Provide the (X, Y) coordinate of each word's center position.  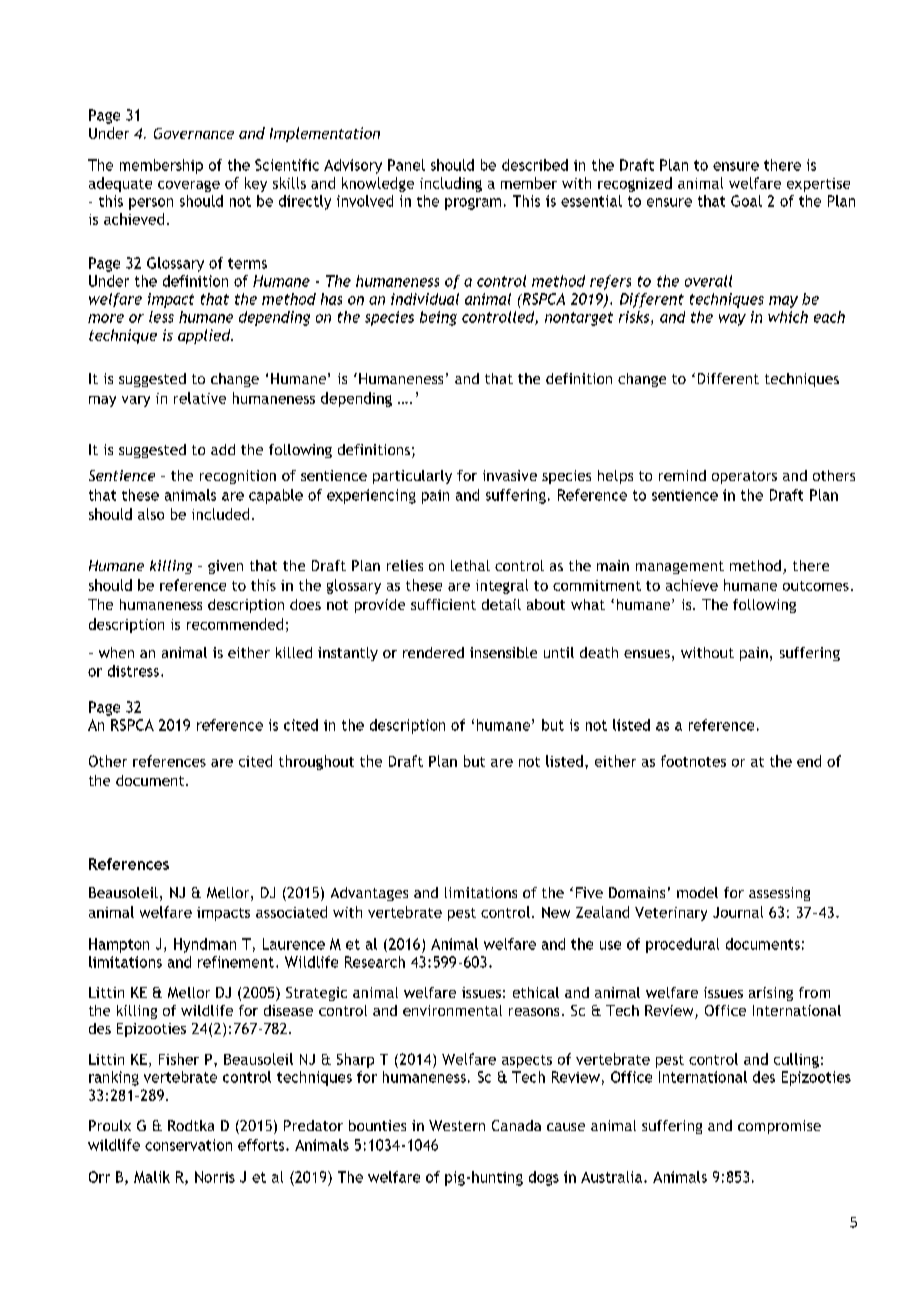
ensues (647, 654)
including (451, 184)
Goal (746, 201)
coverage (189, 186)
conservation (188, 1145)
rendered (433, 652)
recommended (235, 624)
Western (457, 1125)
